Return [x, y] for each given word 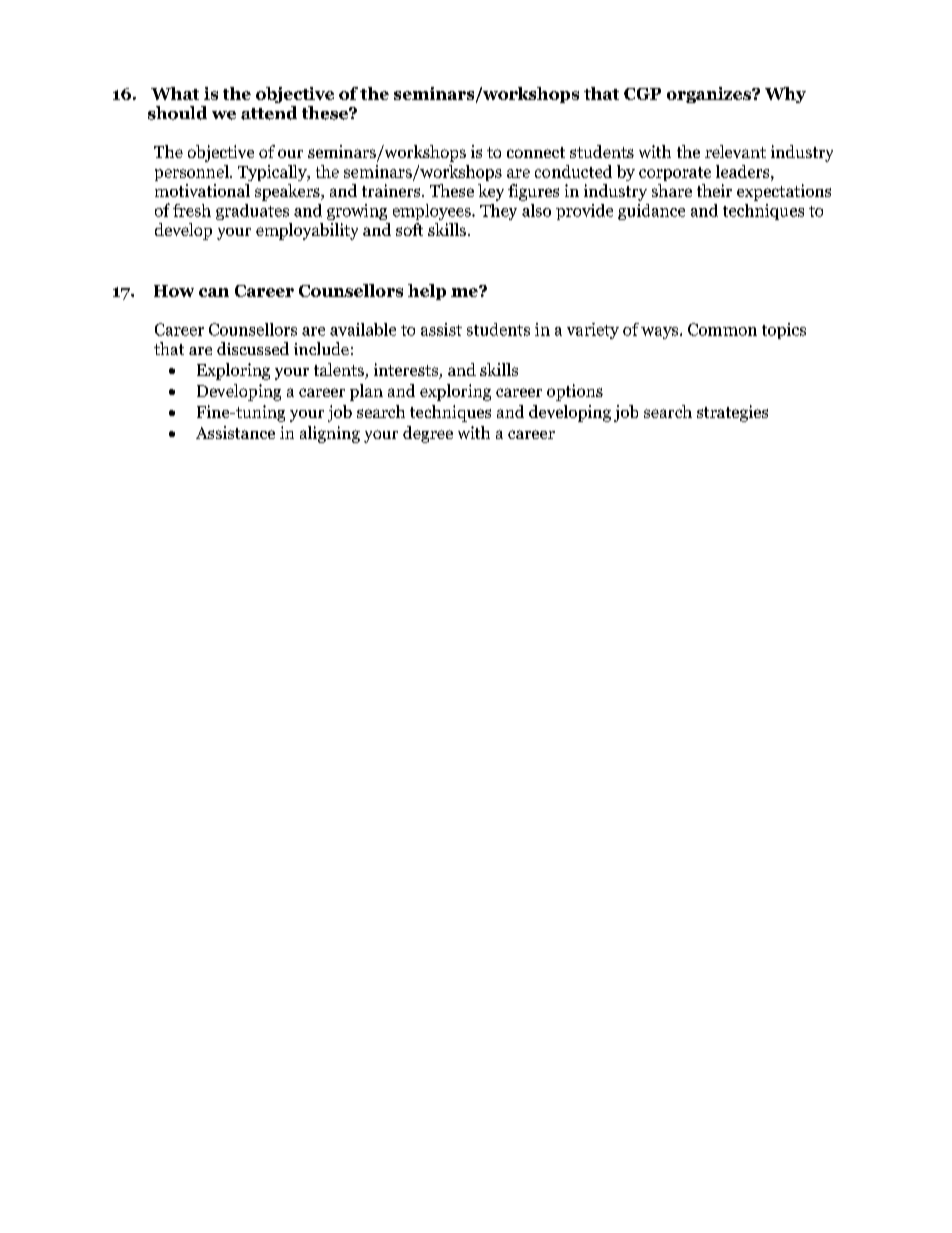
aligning [330, 434]
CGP [642, 94]
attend [269, 113]
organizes [710, 95]
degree [428, 434]
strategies [732, 413]
